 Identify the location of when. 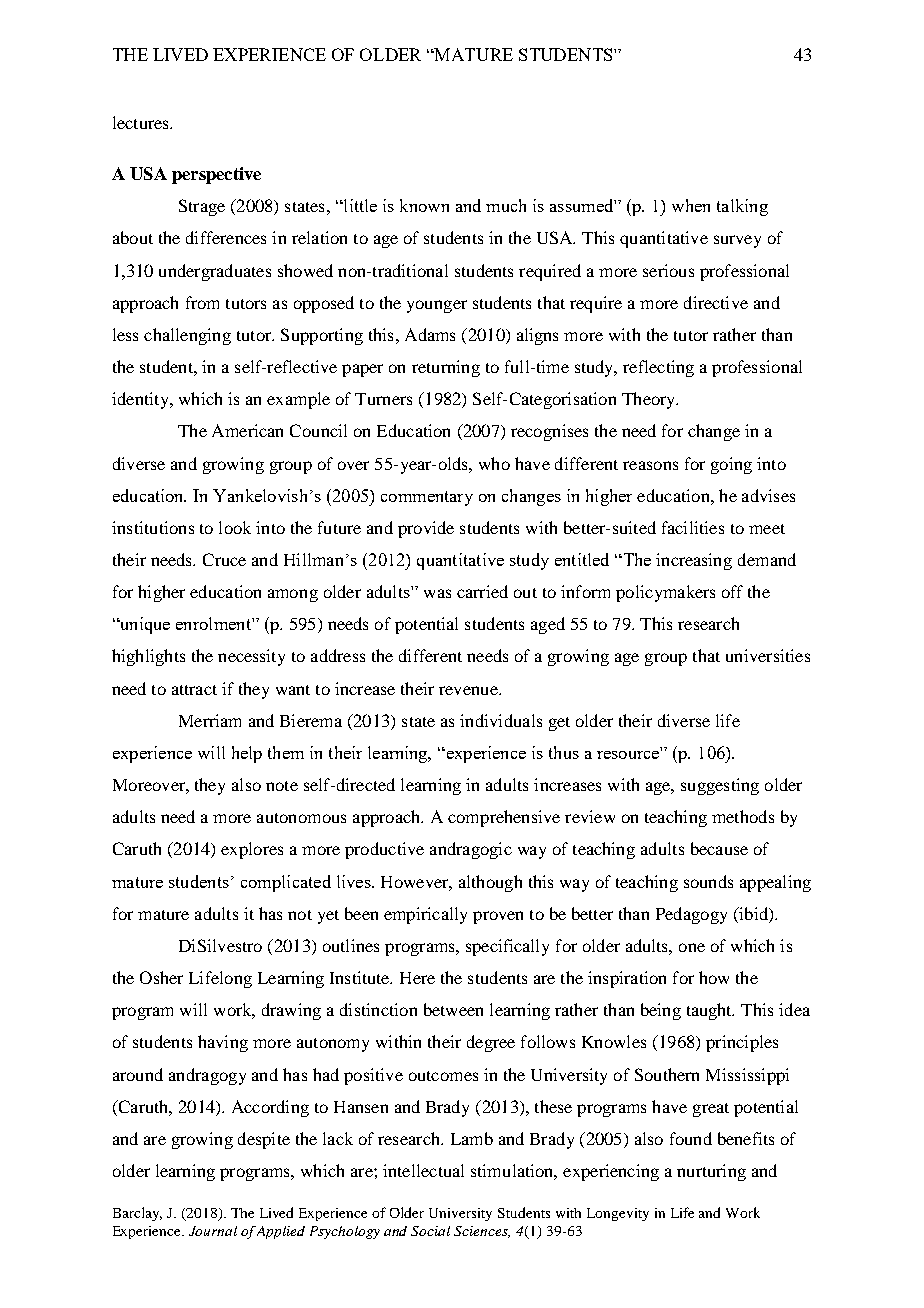
(691, 205).
